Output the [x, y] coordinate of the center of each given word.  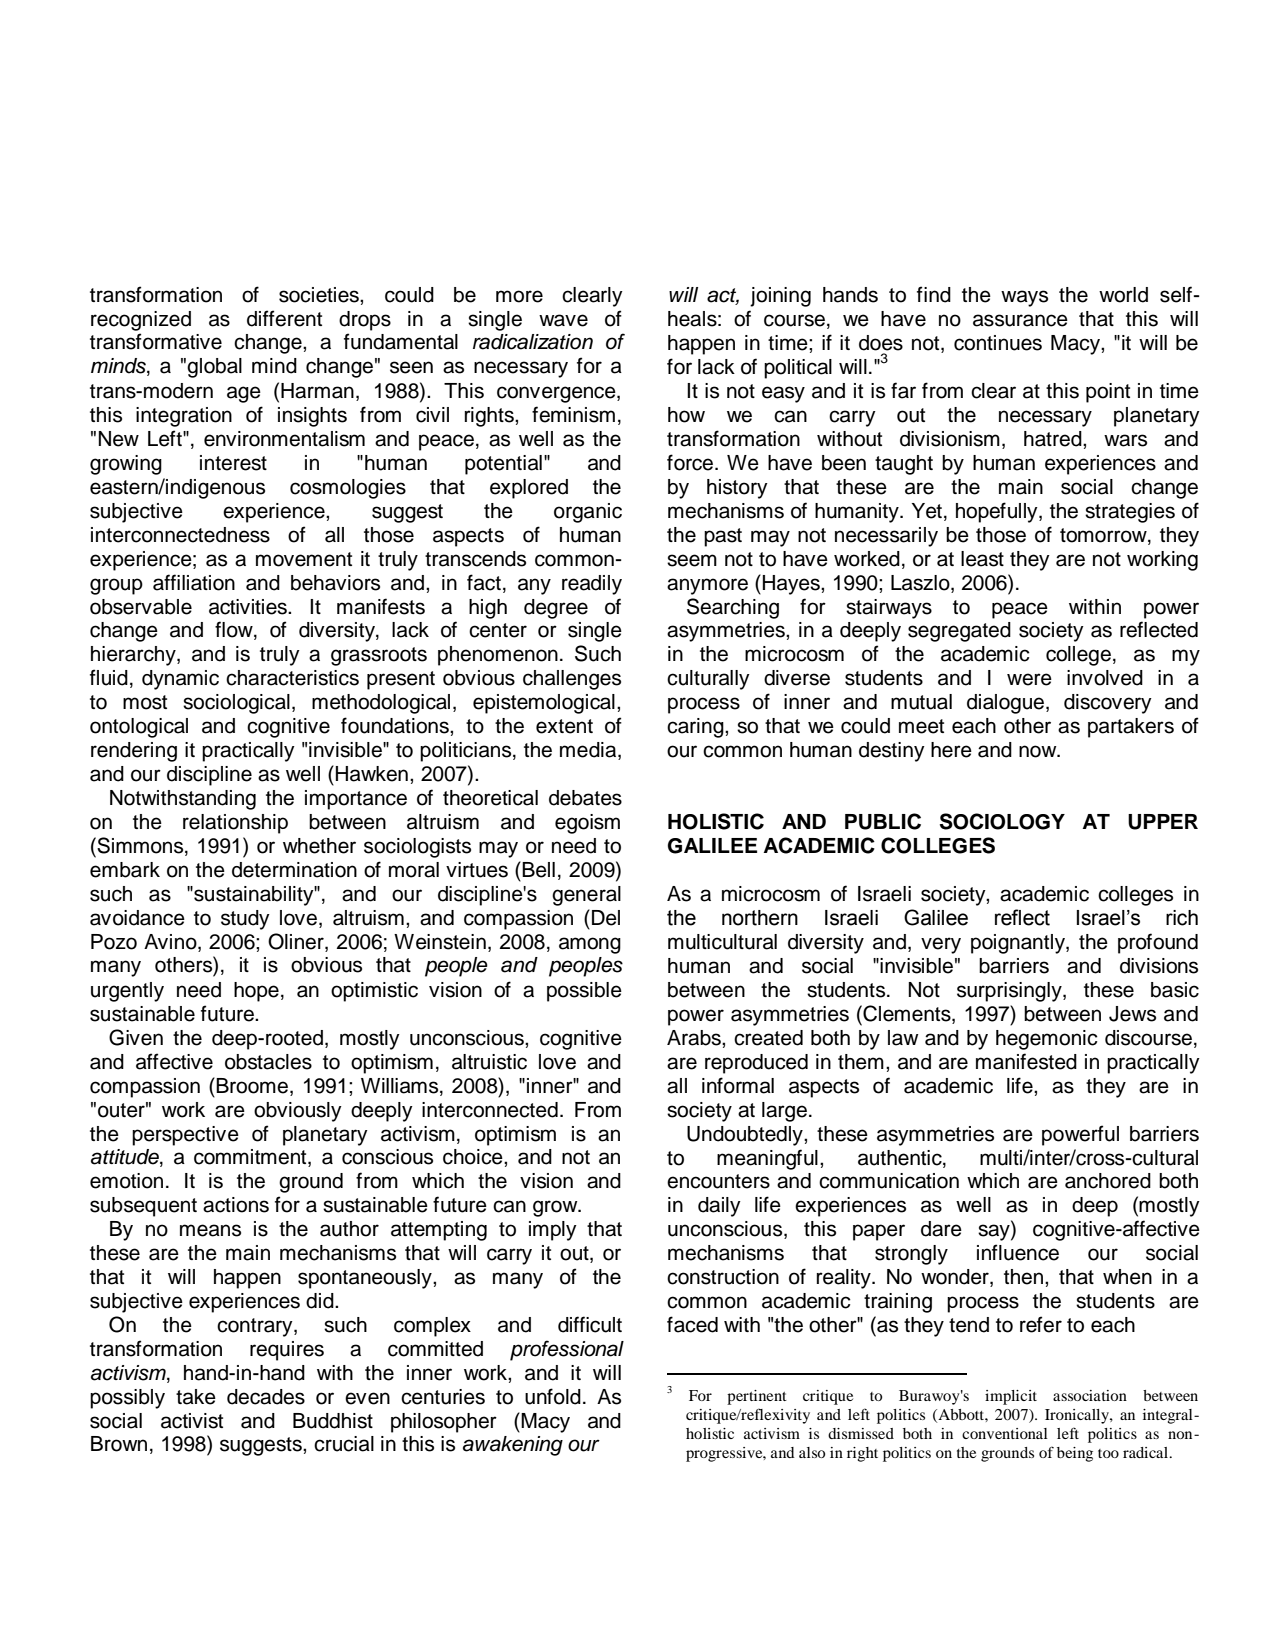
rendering [134, 752]
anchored [1108, 1181]
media [589, 751]
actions [236, 1205]
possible [584, 992]
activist [192, 1421]
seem [692, 560]
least [982, 559]
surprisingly [1010, 992]
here [951, 750]
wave [563, 320]
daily [719, 1207]
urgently [127, 992]
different [284, 318]
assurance [1020, 320]
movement [304, 559]
